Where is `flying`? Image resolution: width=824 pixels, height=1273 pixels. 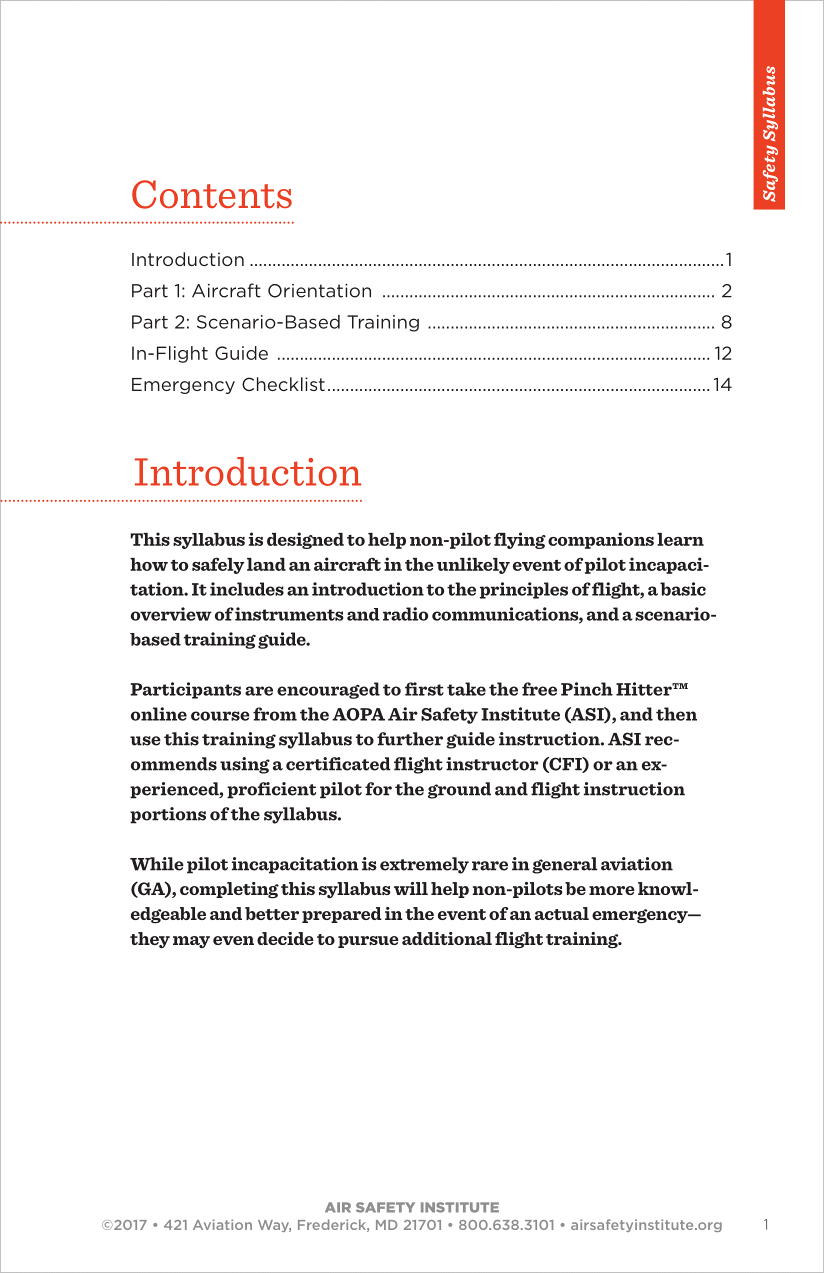
flying is located at coordinates (520, 540).
